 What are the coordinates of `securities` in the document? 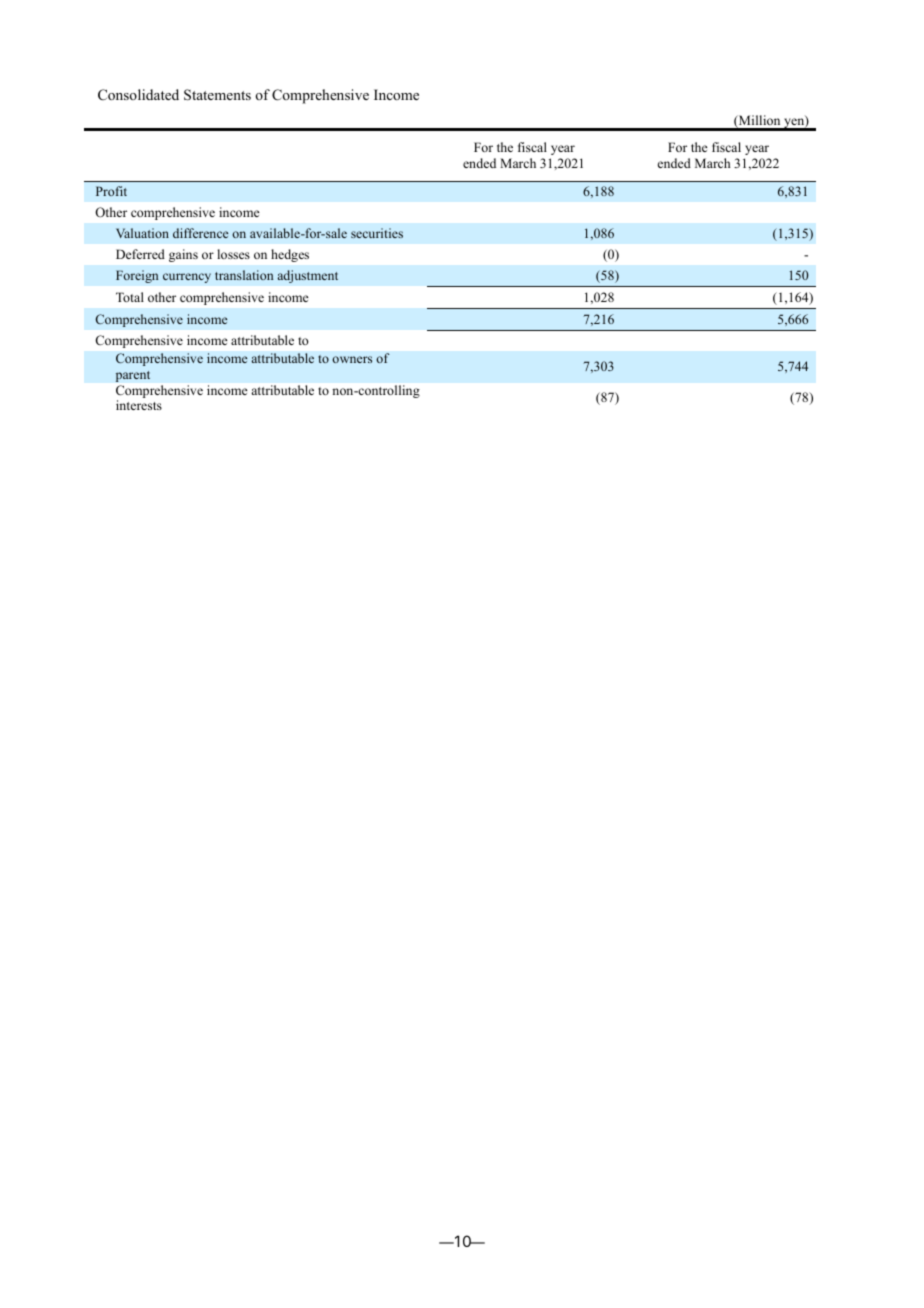 It's located at (377, 233).
